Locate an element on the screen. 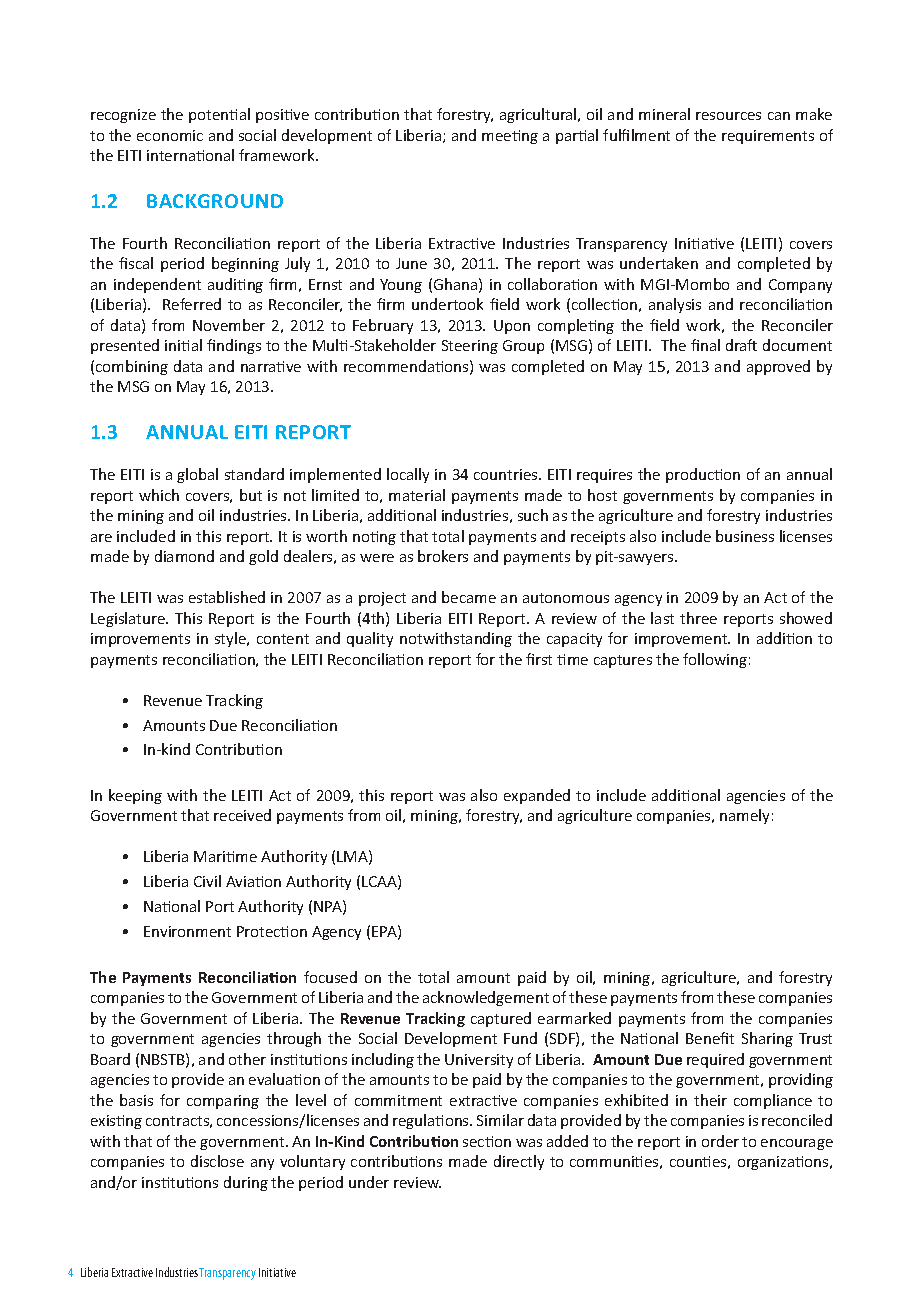 Image resolution: width=924 pixels, height=1308 pixels. requirements is located at coordinates (768, 137).
